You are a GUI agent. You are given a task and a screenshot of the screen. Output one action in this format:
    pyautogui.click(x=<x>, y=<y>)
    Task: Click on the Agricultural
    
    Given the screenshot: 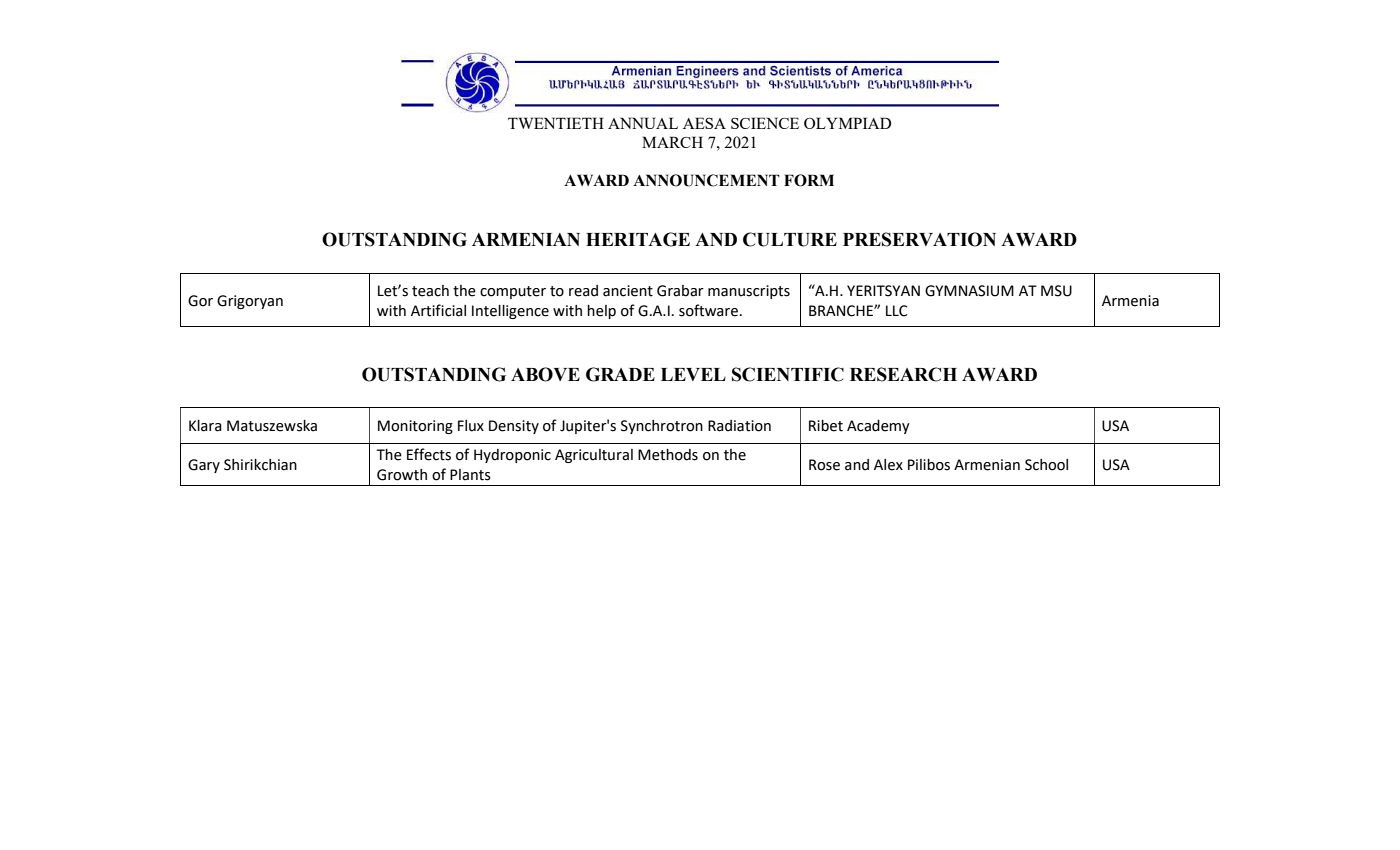 What is the action you would take?
    pyautogui.click(x=594, y=456)
